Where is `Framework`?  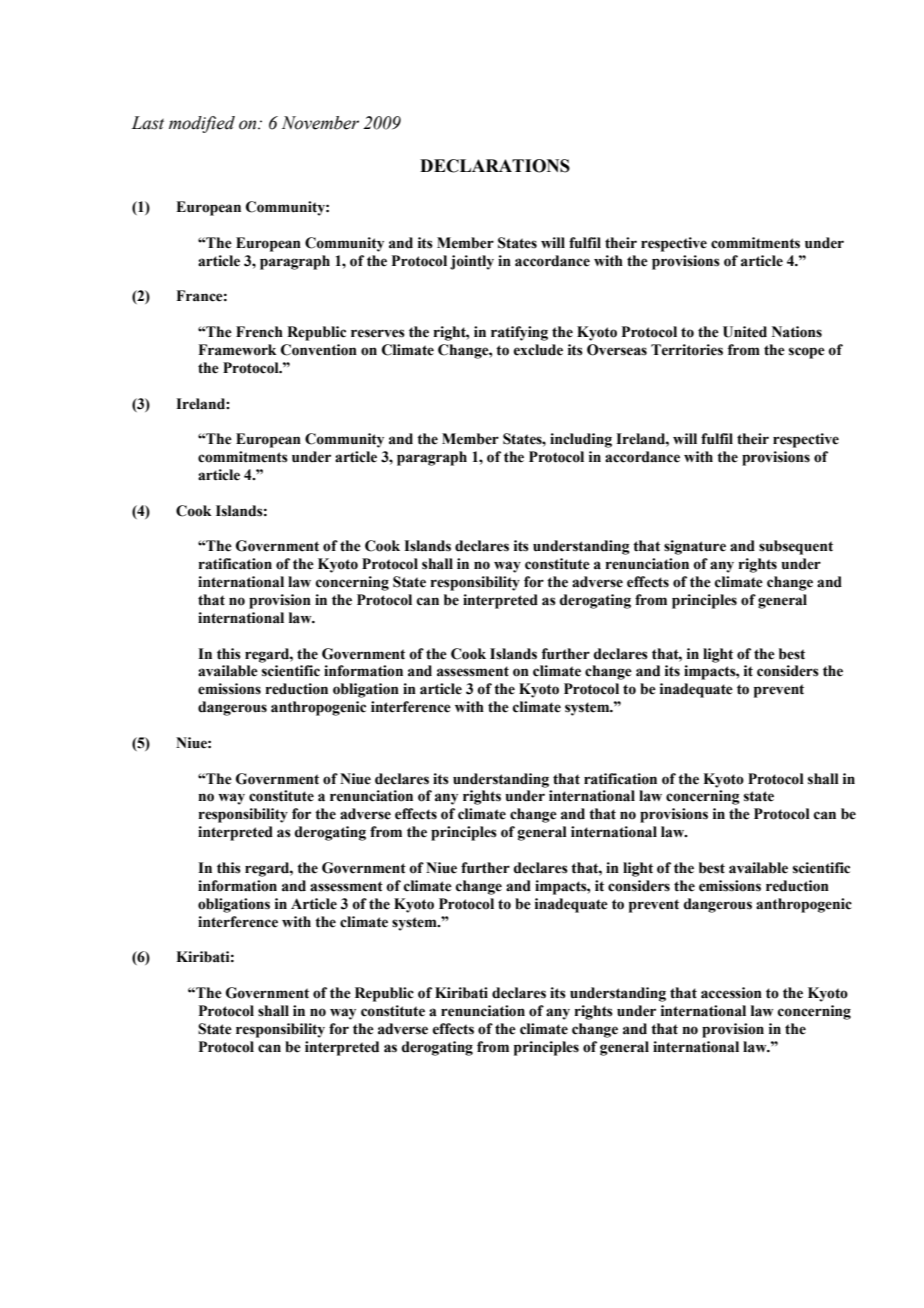
Framework is located at coordinates (237, 350).
